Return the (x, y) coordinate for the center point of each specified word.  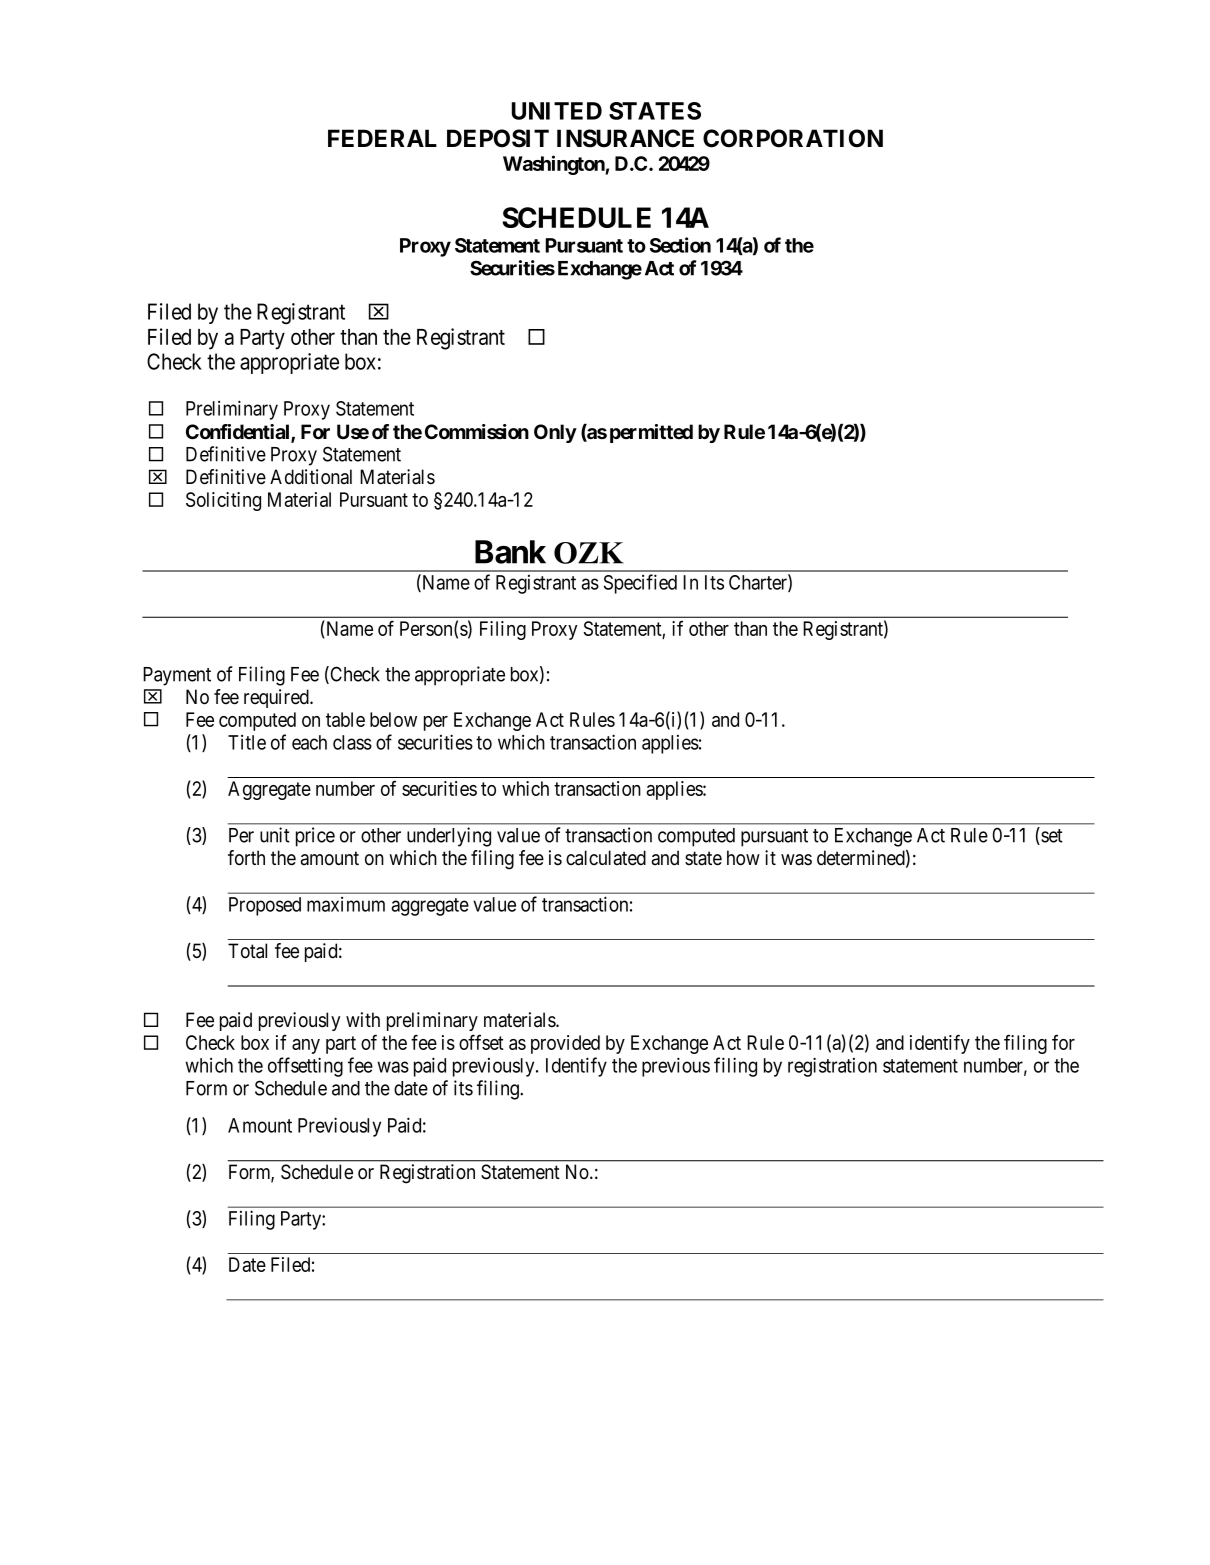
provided (565, 1044)
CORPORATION (793, 138)
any (306, 1046)
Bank (510, 552)
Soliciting (223, 501)
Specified (640, 584)
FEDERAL (382, 138)
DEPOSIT (498, 138)
